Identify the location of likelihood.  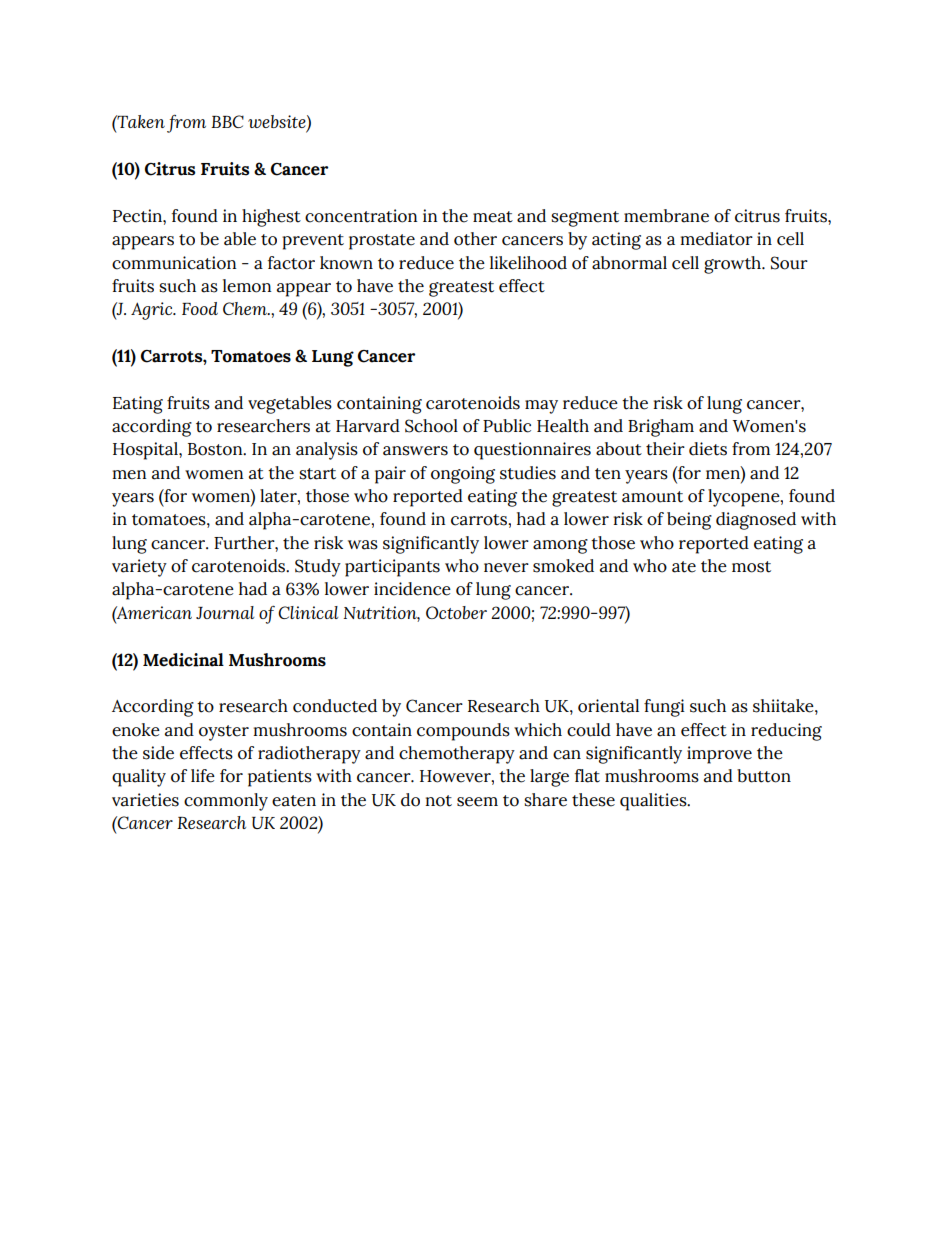
(528, 263).
